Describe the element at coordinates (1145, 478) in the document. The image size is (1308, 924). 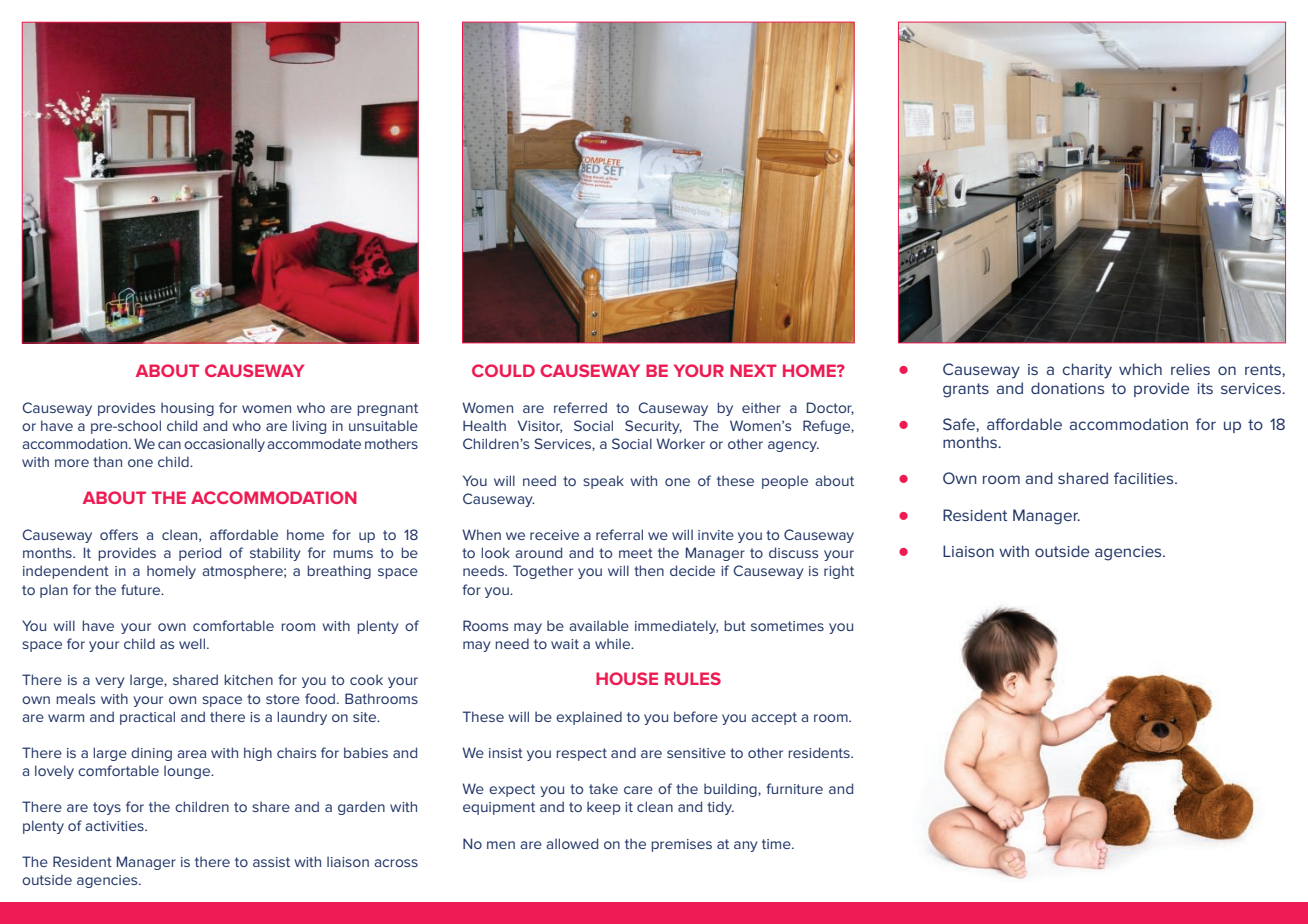
I see `facilities` at that location.
